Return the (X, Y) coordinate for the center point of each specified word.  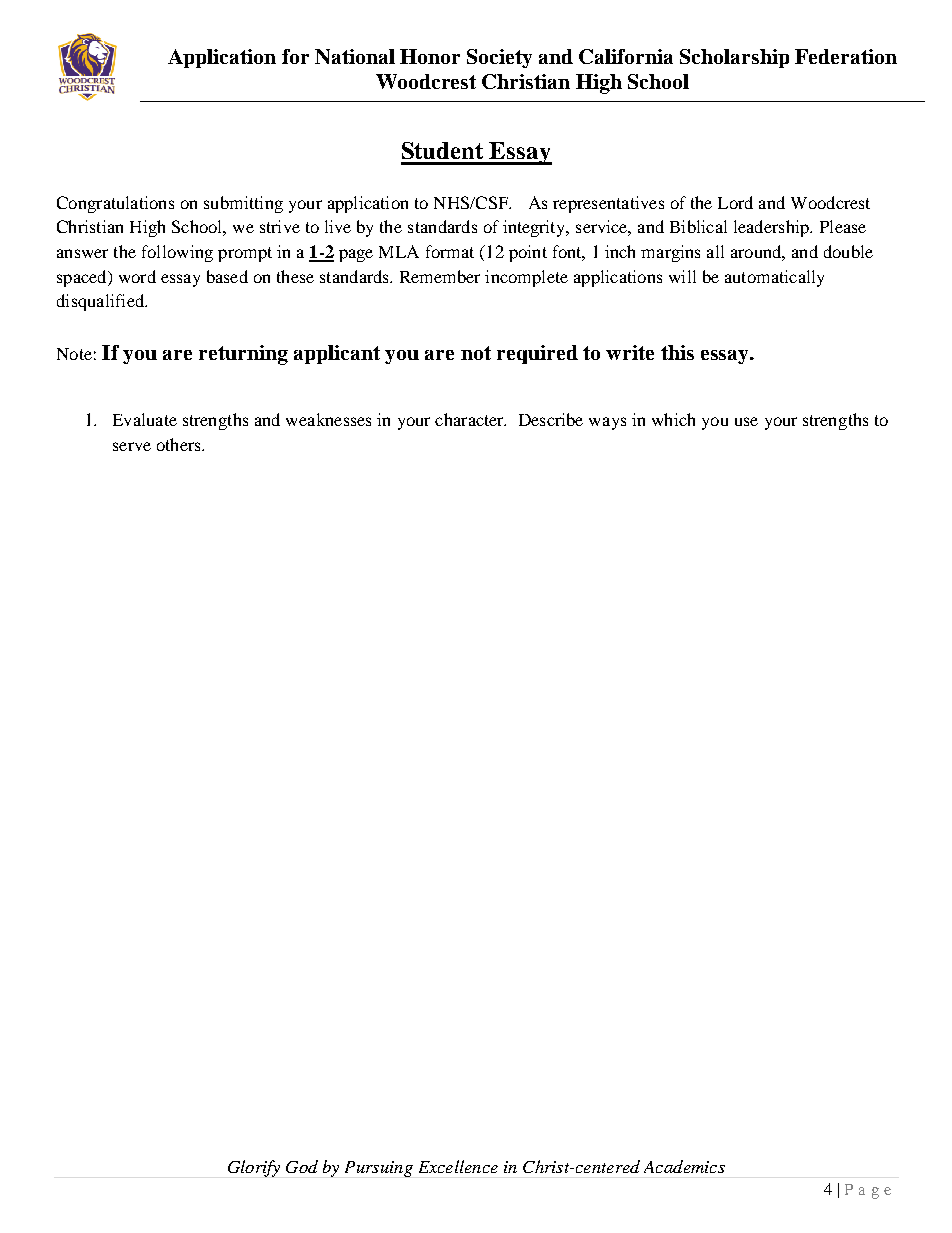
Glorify (254, 1168)
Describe (551, 419)
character (470, 419)
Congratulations (115, 204)
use (746, 421)
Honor (430, 56)
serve (132, 446)
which (673, 419)
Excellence (458, 1166)
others (180, 444)
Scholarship (734, 58)
